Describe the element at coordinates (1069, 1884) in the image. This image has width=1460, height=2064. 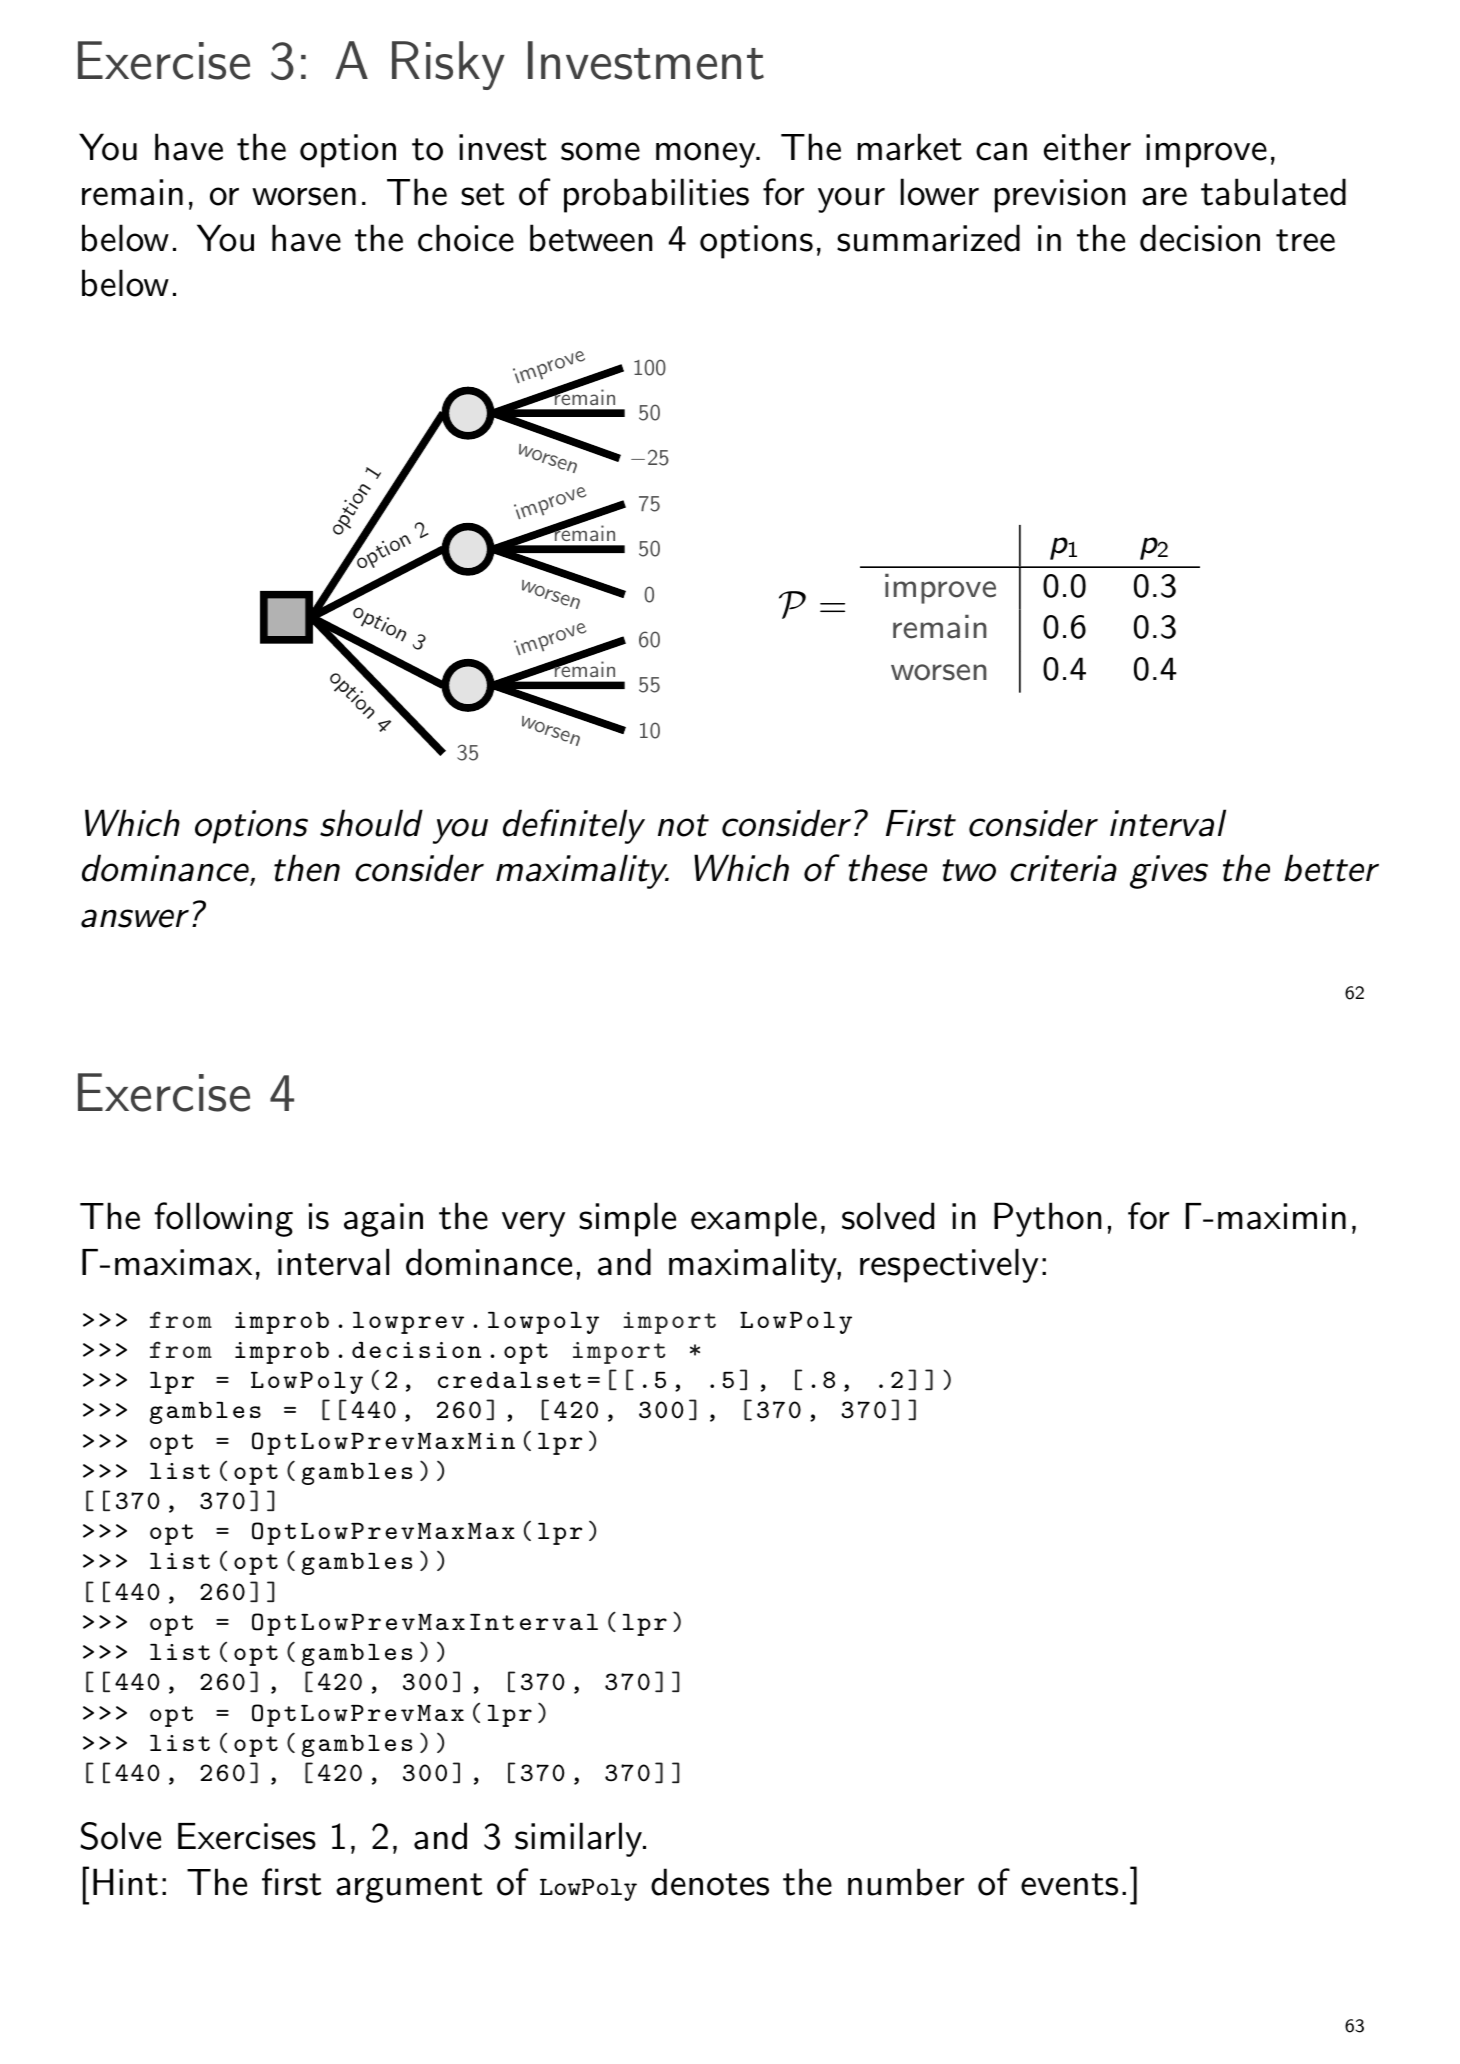
I see `events` at that location.
